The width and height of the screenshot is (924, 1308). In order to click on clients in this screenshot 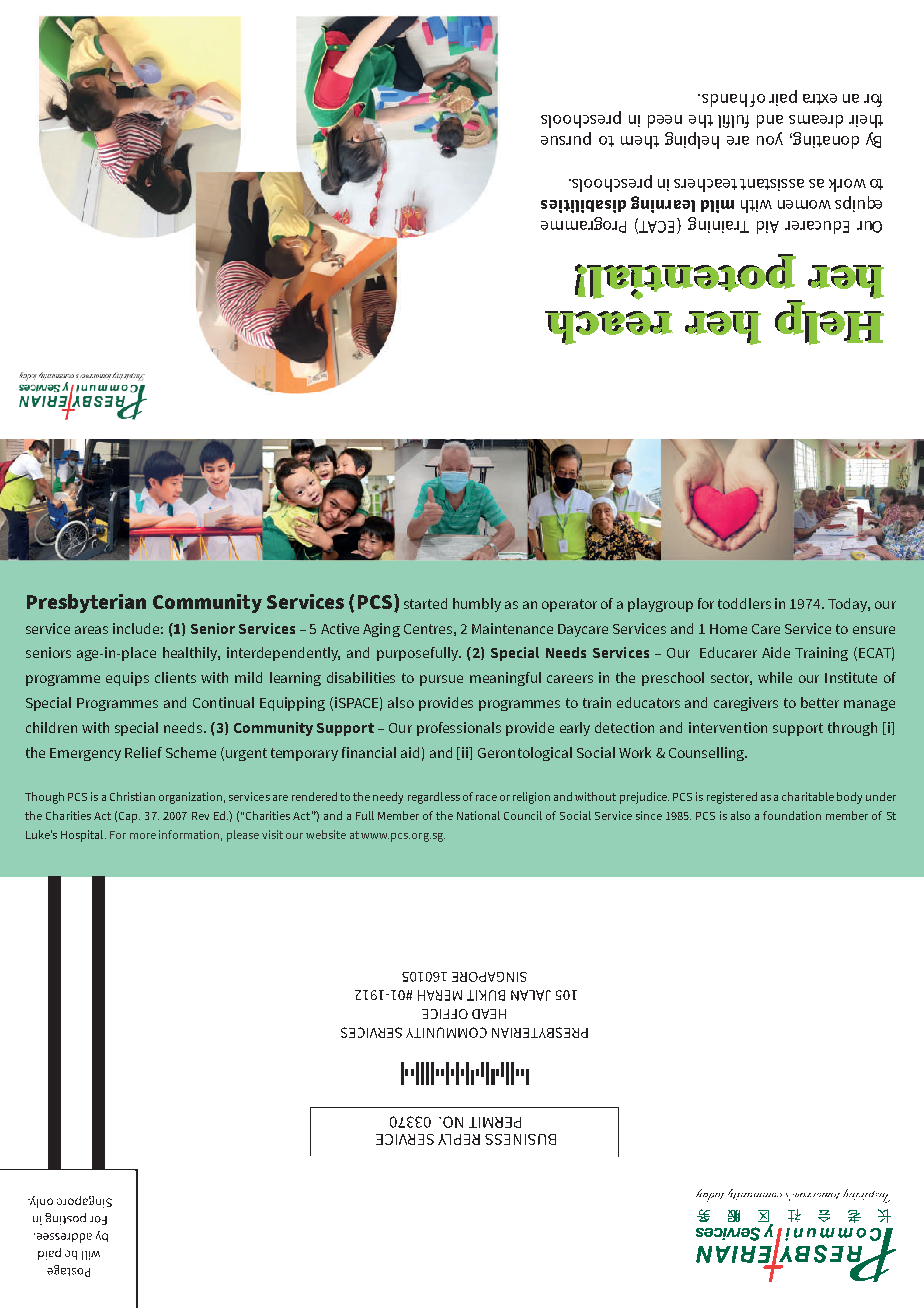, I will do `click(175, 677)`.
